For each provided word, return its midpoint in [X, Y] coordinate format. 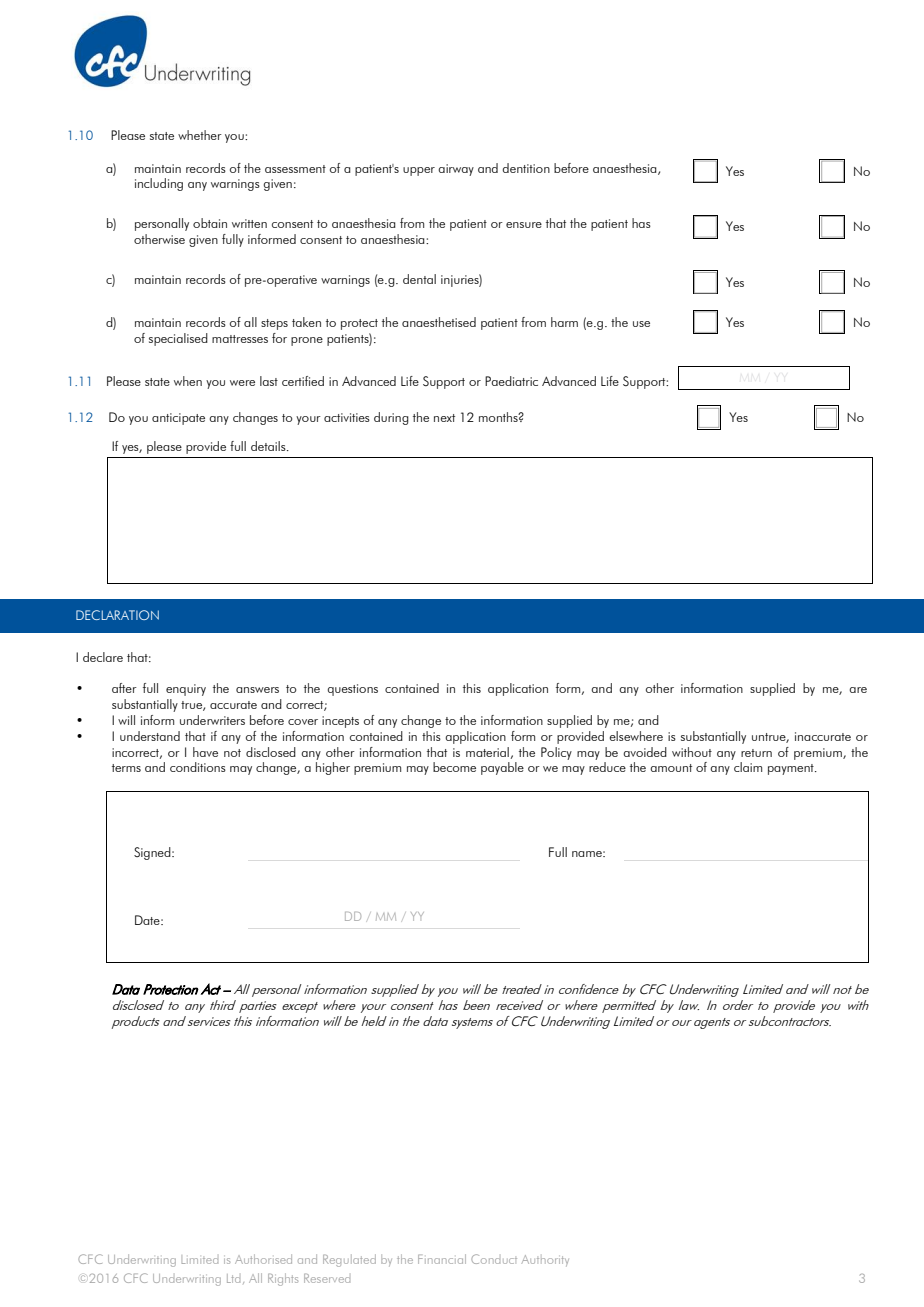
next [444, 418]
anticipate [178, 419]
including [159, 184]
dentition [526, 168]
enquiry [186, 690]
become [454, 767]
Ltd [233, 1278]
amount [671, 768]
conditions [198, 767]
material [487, 752]
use [641, 324]
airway [456, 170]
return [756, 753]
